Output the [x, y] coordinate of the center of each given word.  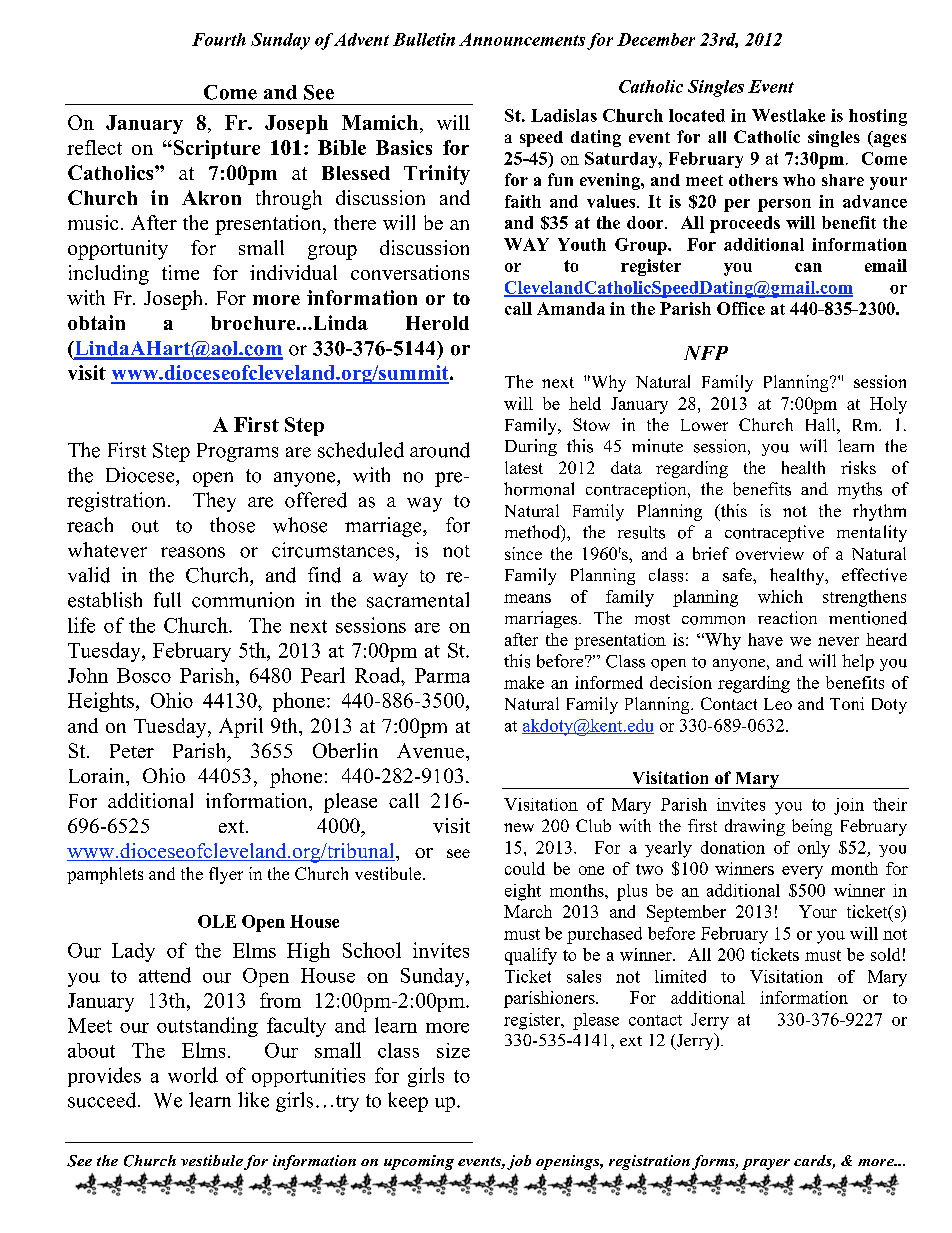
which [780, 596]
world [193, 1075]
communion [243, 600]
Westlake [788, 115]
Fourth [219, 39]
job [519, 1162]
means [527, 598]
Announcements [522, 39]
